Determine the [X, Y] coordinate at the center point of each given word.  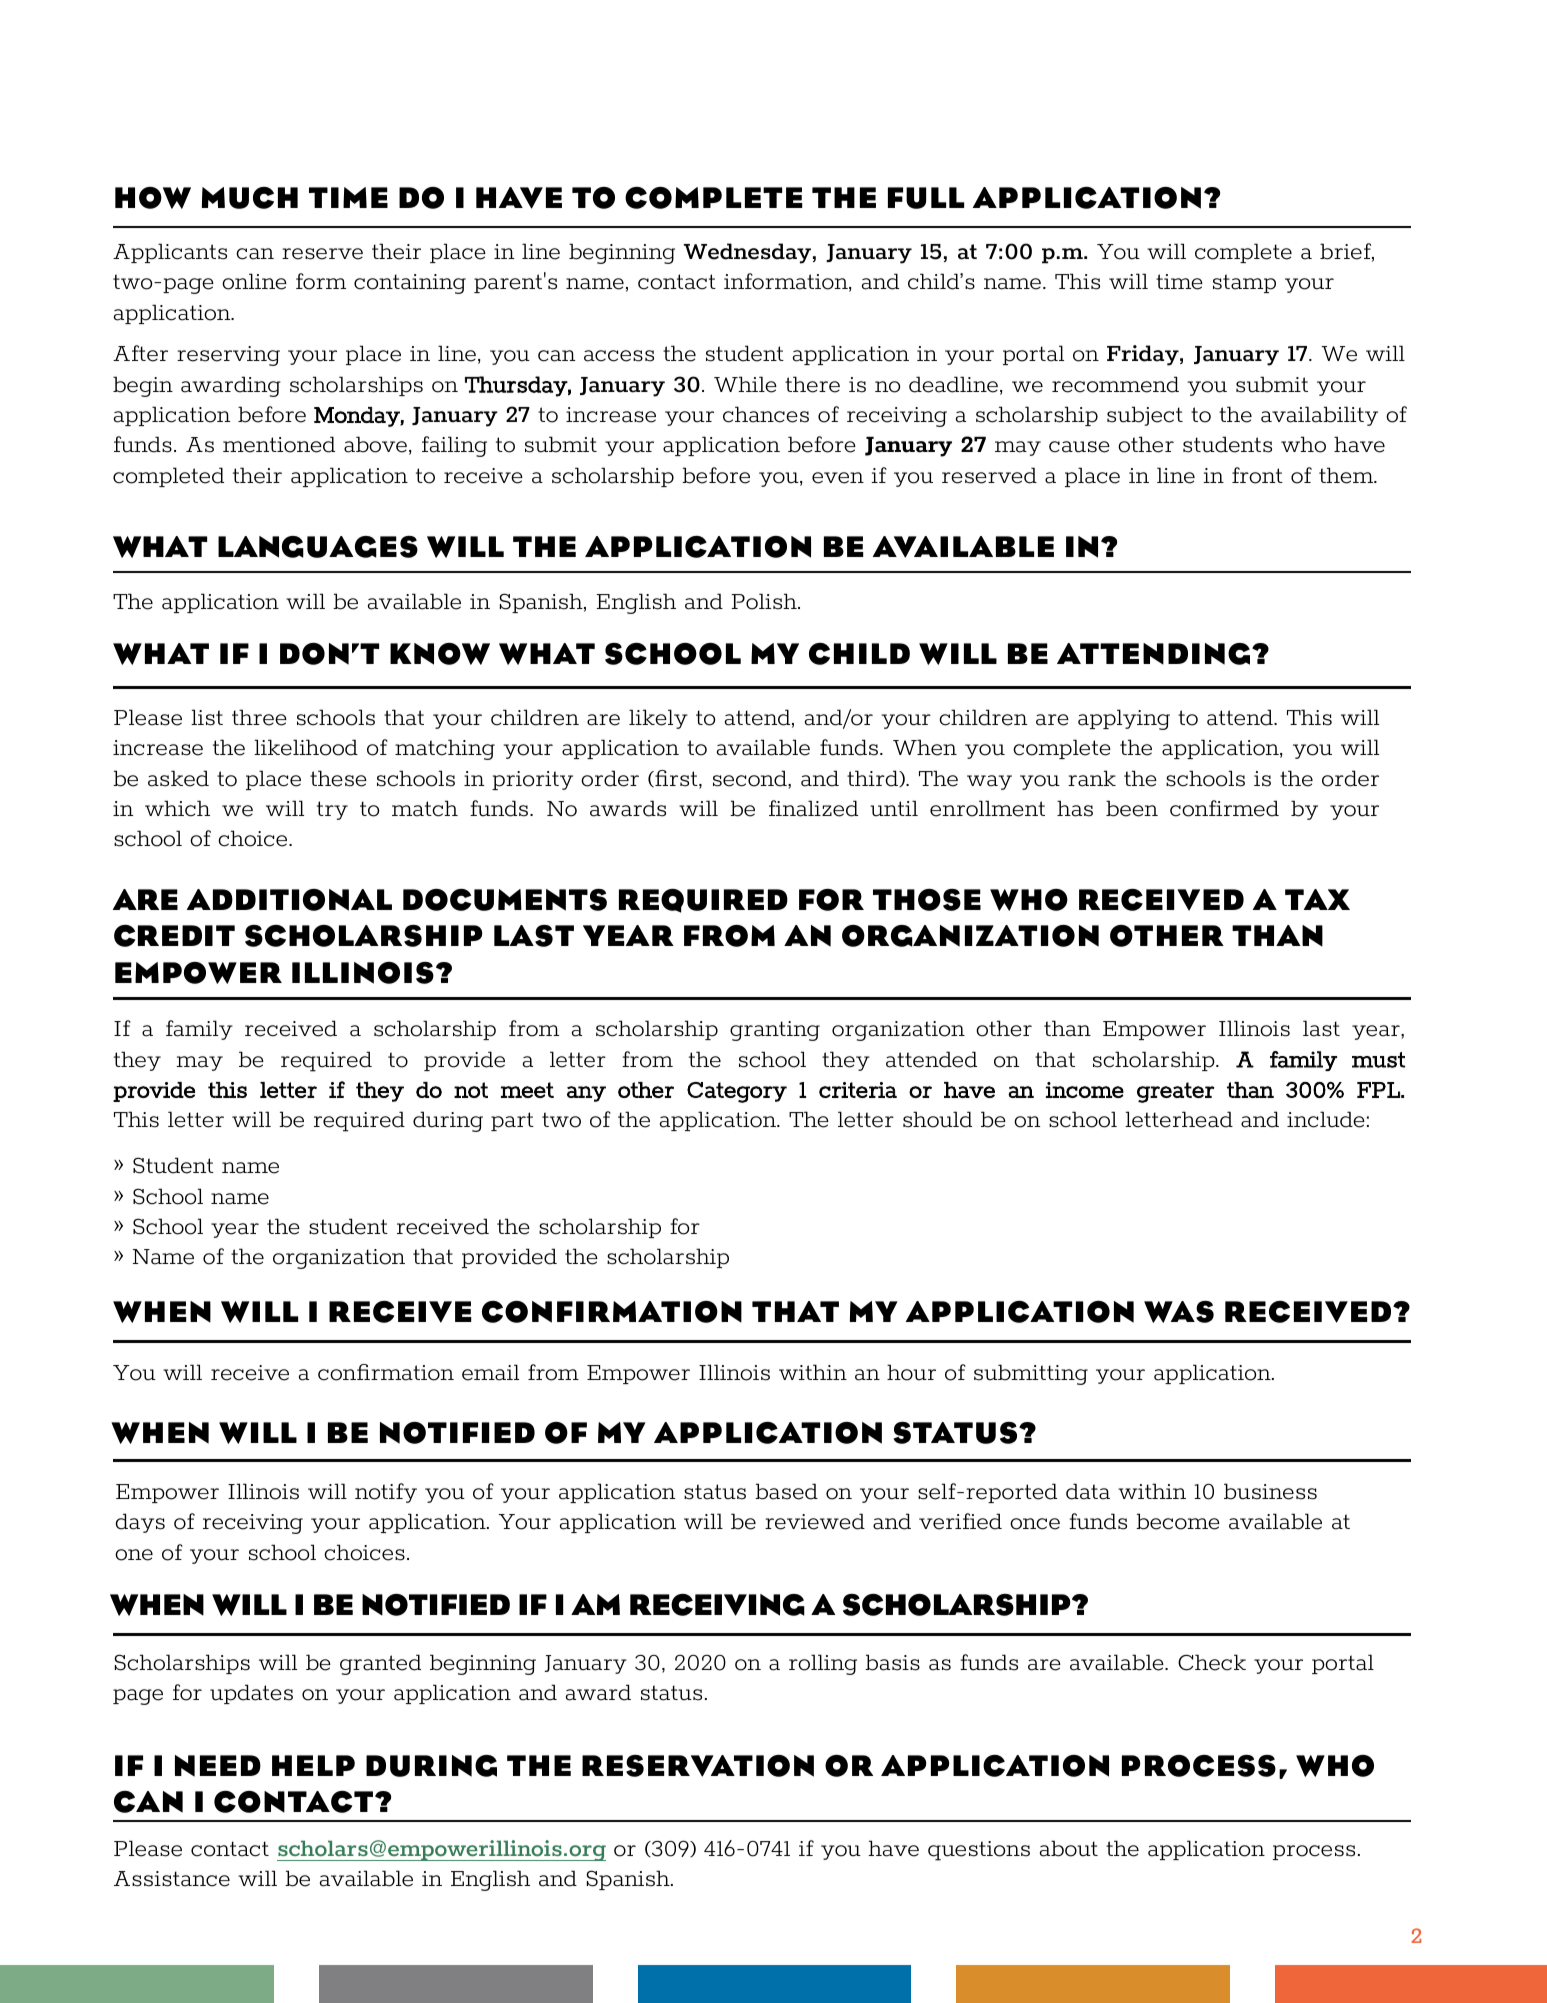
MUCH [250, 198]
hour [911, 1372]
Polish [765, 601]
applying [1124, 719]
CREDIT [174, 935]
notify [386, 1493]
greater [1176, 1092]
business [1270, 1491]
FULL [926, 198]
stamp [1244, 283]
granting [775, 1031]
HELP [313, 1765]
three [259, 717]
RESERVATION [698, 1765]
